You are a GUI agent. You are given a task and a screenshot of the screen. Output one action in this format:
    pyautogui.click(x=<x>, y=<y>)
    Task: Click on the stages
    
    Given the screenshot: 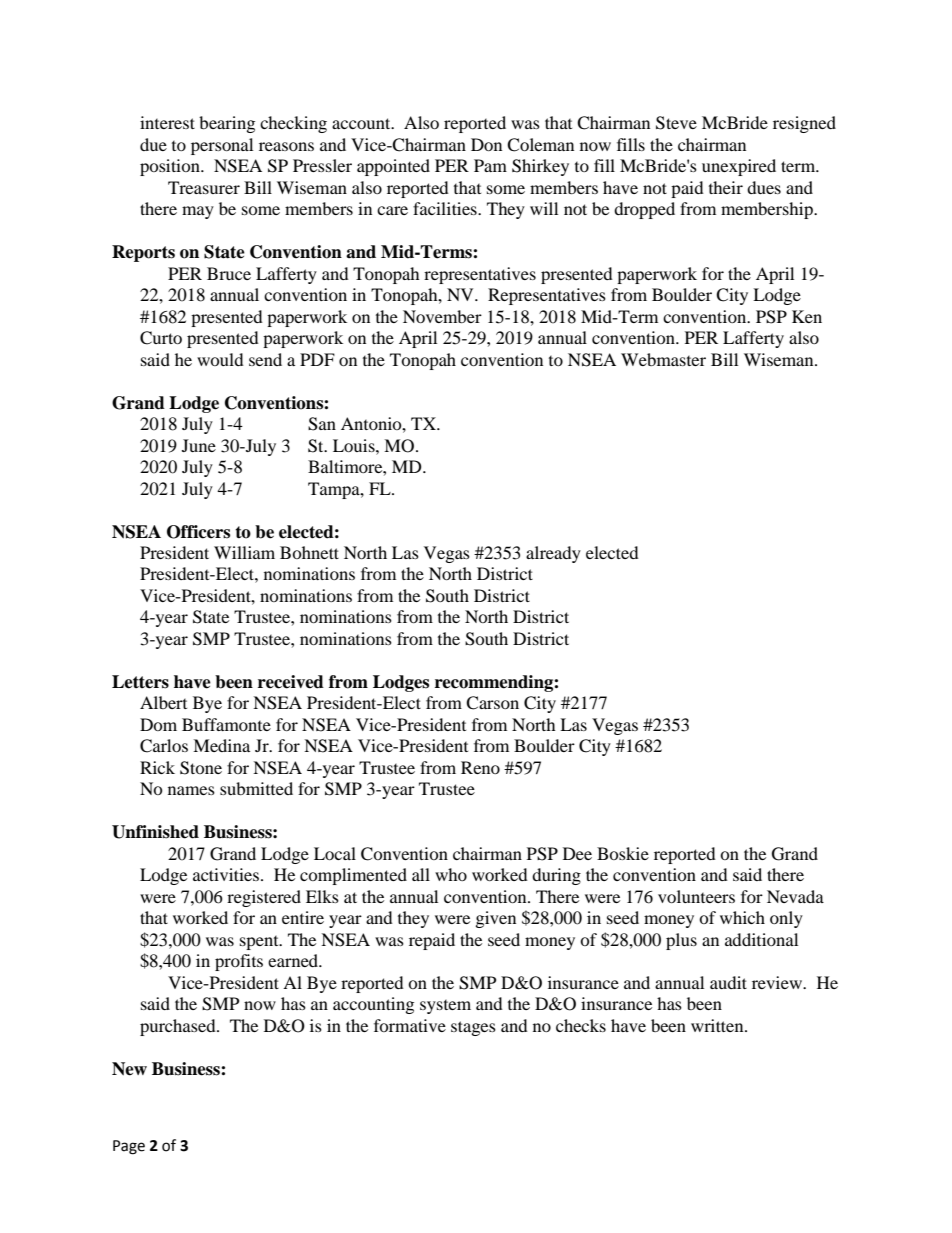 What is the action you would take?
    pyautogui.click(x=473, y=1028)
